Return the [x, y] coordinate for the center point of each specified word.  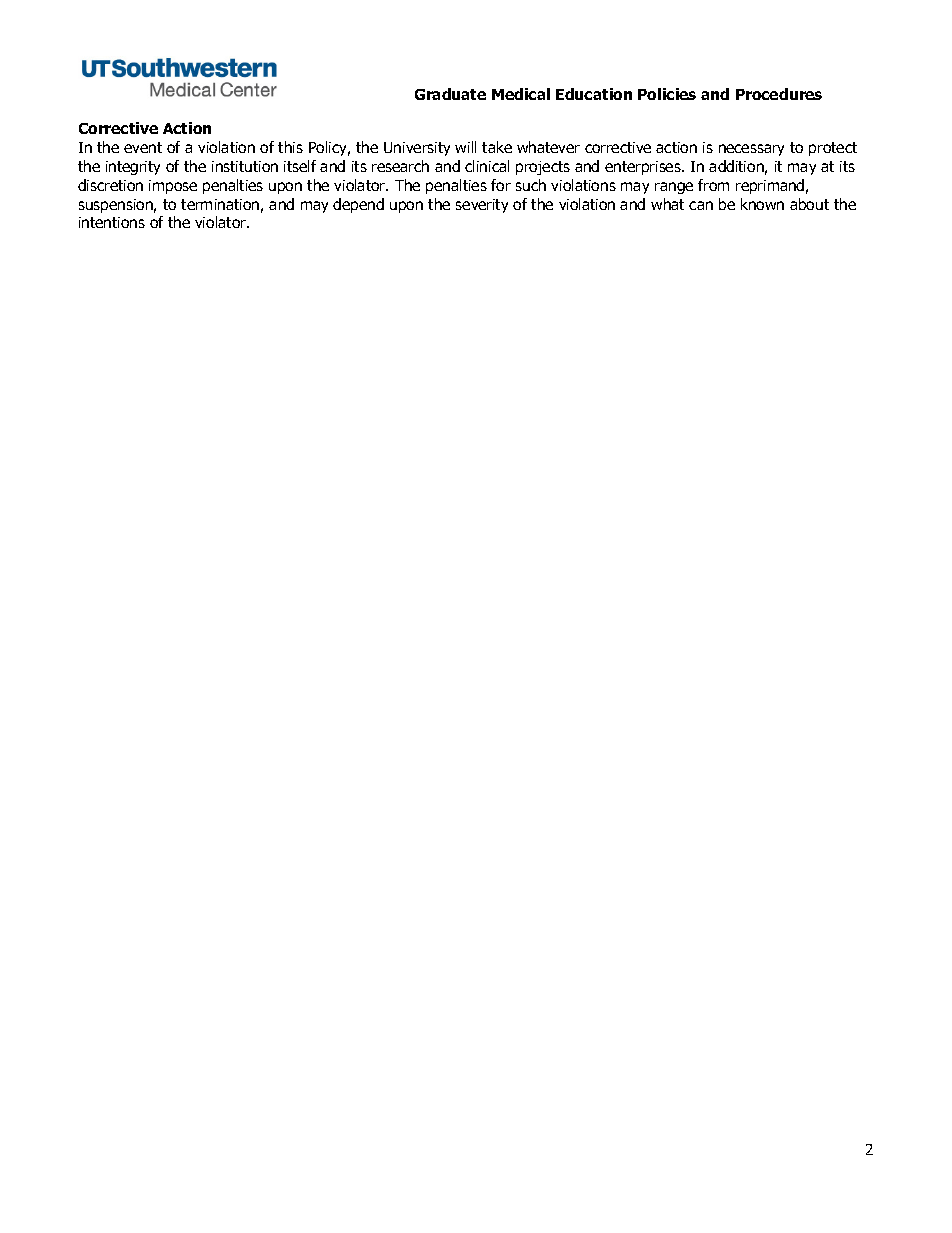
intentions [112, 222]
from [713, 185]
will [465, 147]
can [701, 205]
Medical [521, 94]
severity [482, 206]
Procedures [779, 94]
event [143, 147]
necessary [751, 150]
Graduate [450, 94]
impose [173, 187]
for [501, 185]
